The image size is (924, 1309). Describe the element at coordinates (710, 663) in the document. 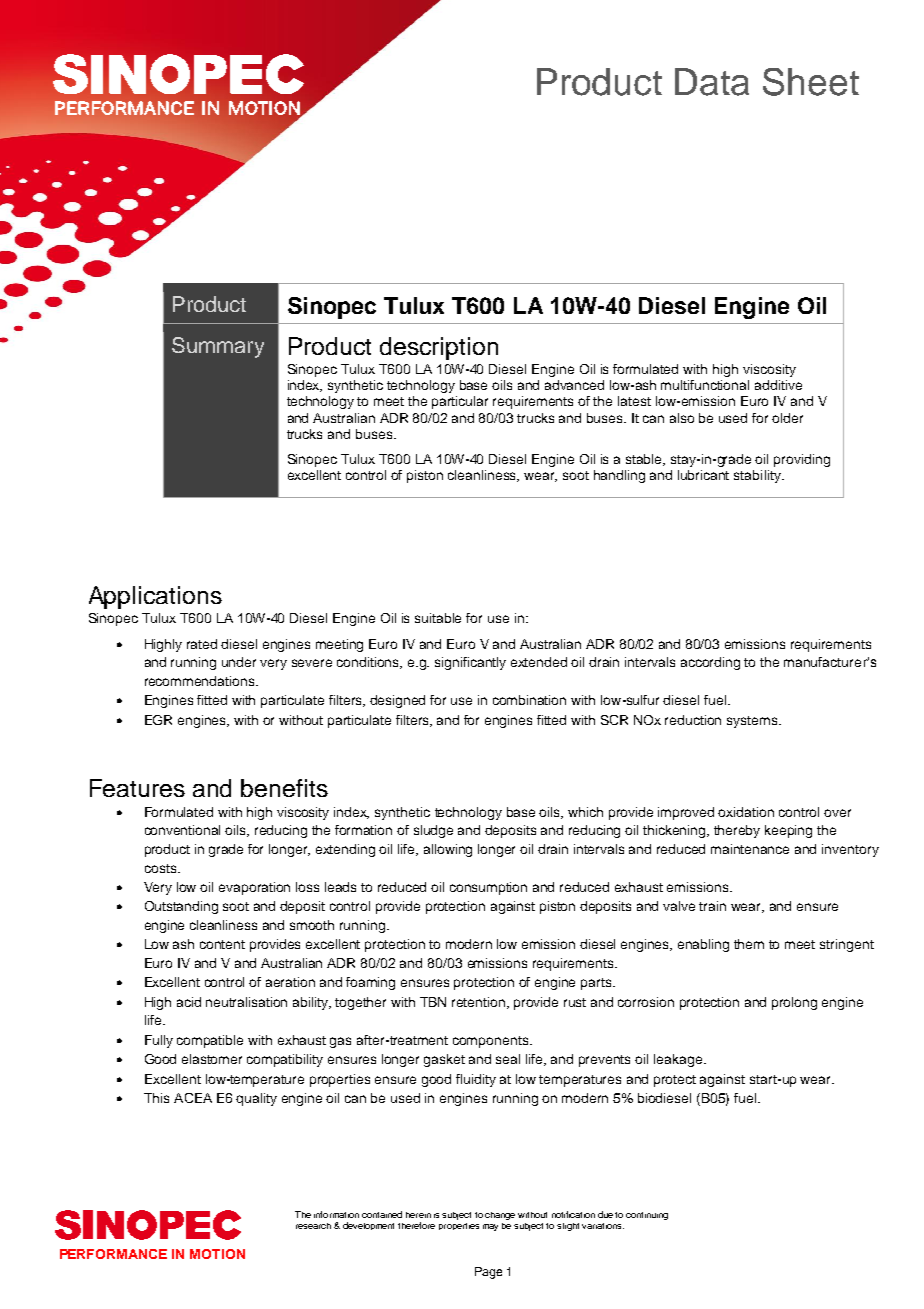

I see `according` at that location.
